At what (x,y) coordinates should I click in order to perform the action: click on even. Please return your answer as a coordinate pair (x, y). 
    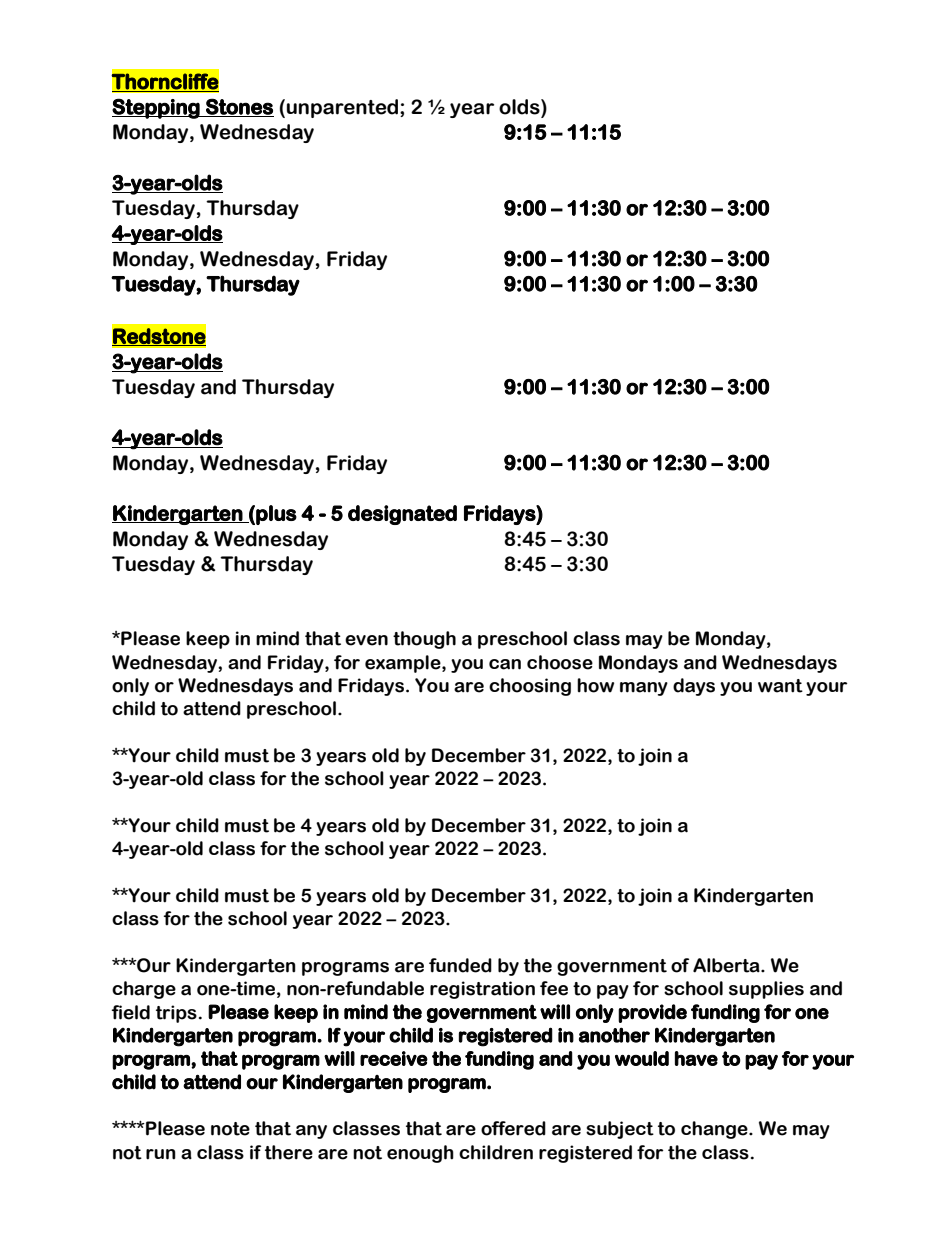
    Looking at the image, I should click on (366, 640).
